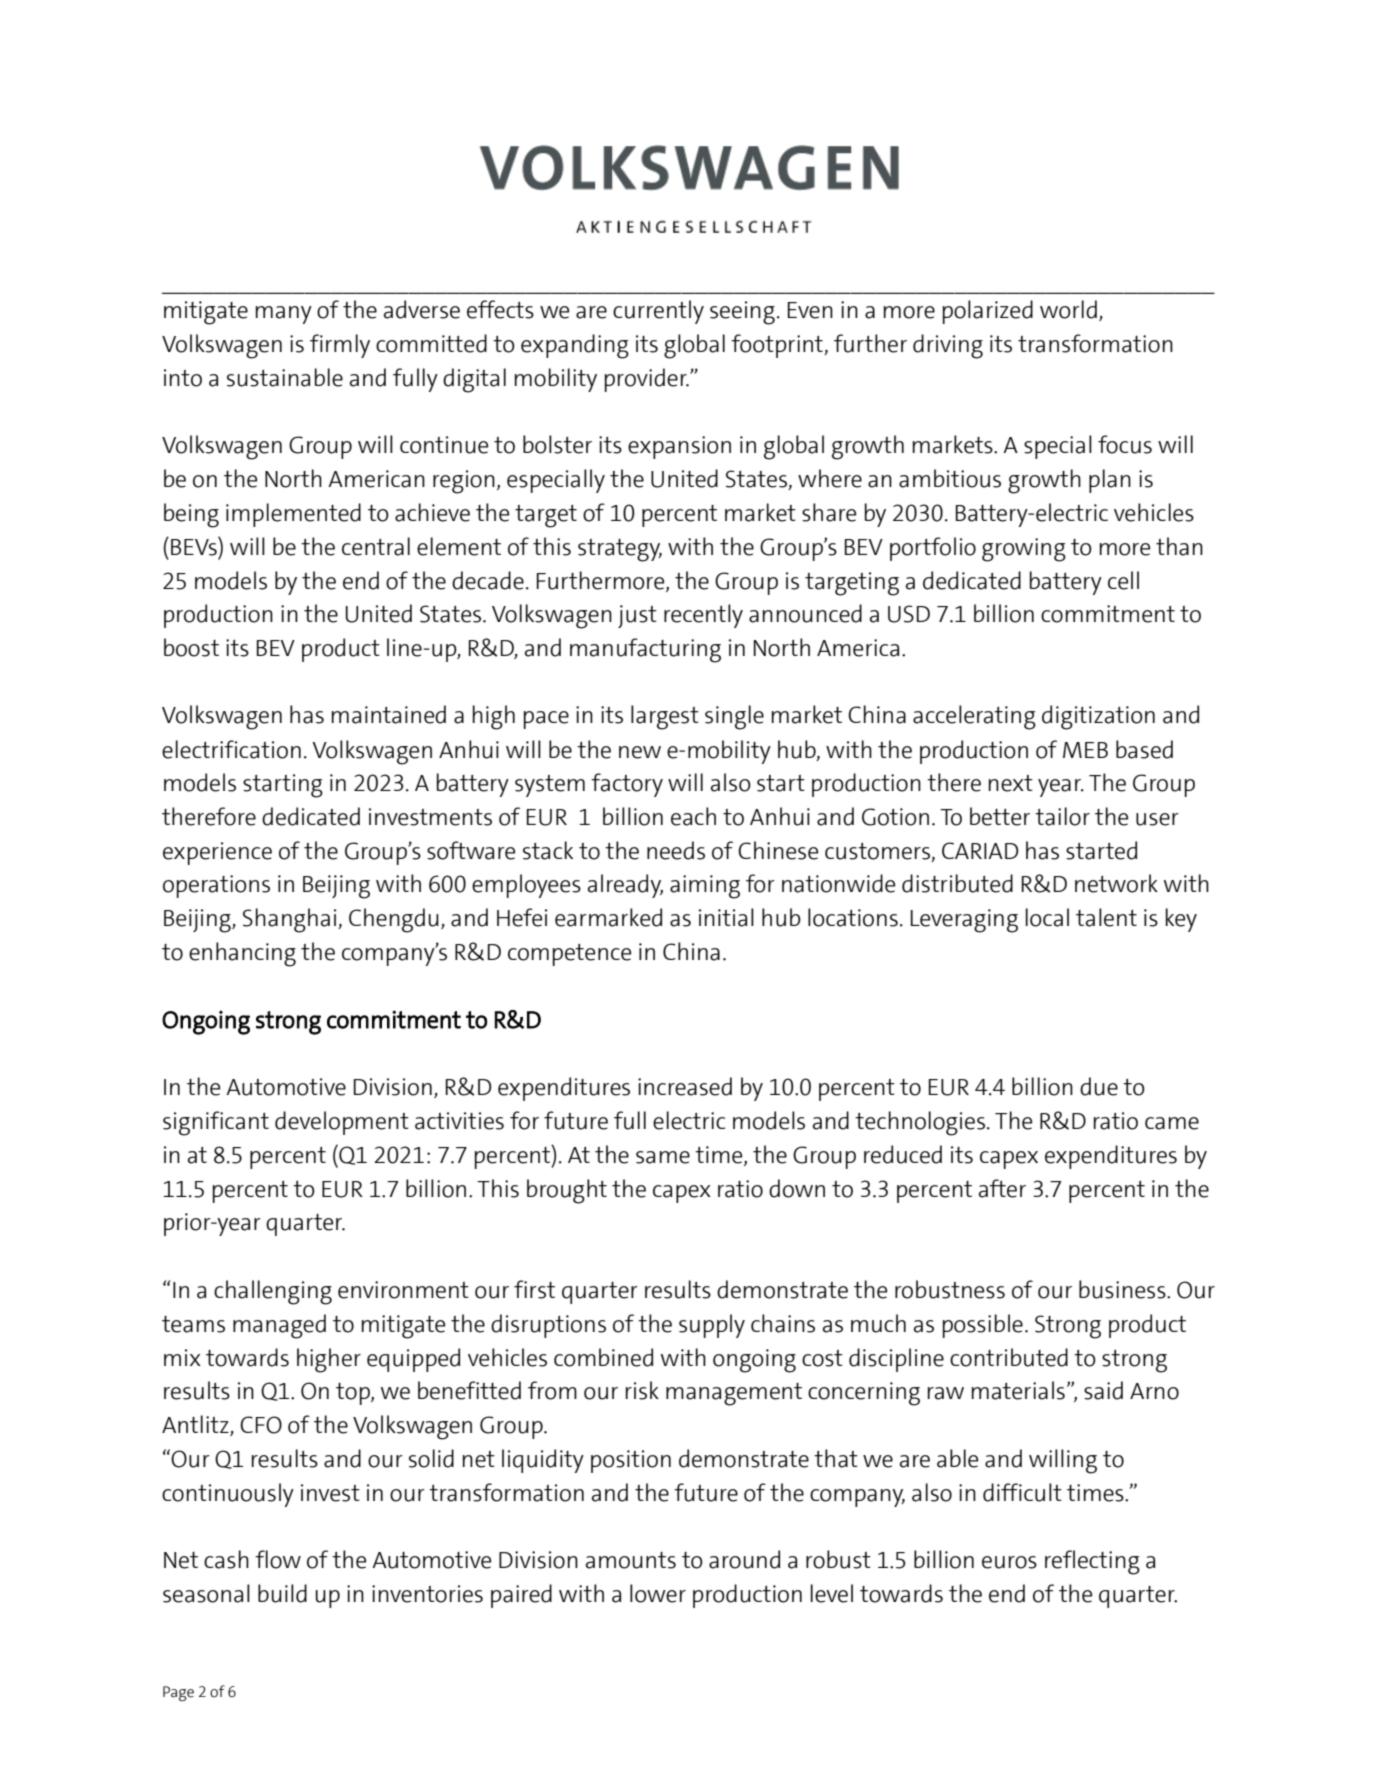 The image size is (1377, 1782). I want to click on maintained, so click(389, 714).
